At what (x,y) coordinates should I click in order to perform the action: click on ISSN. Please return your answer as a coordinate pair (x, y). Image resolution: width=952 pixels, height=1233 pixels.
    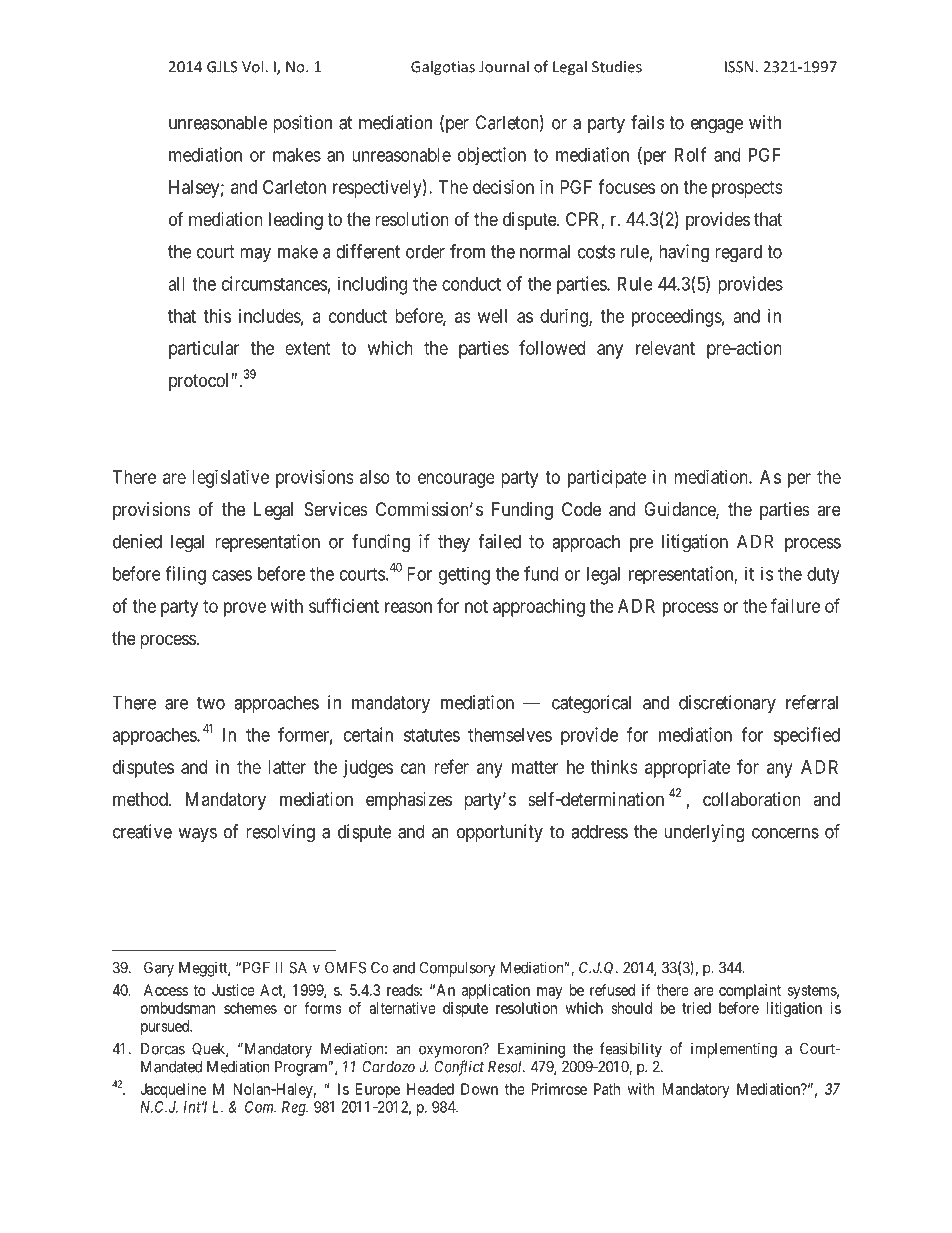
    Looking at the image, I should click on (740, 67).
